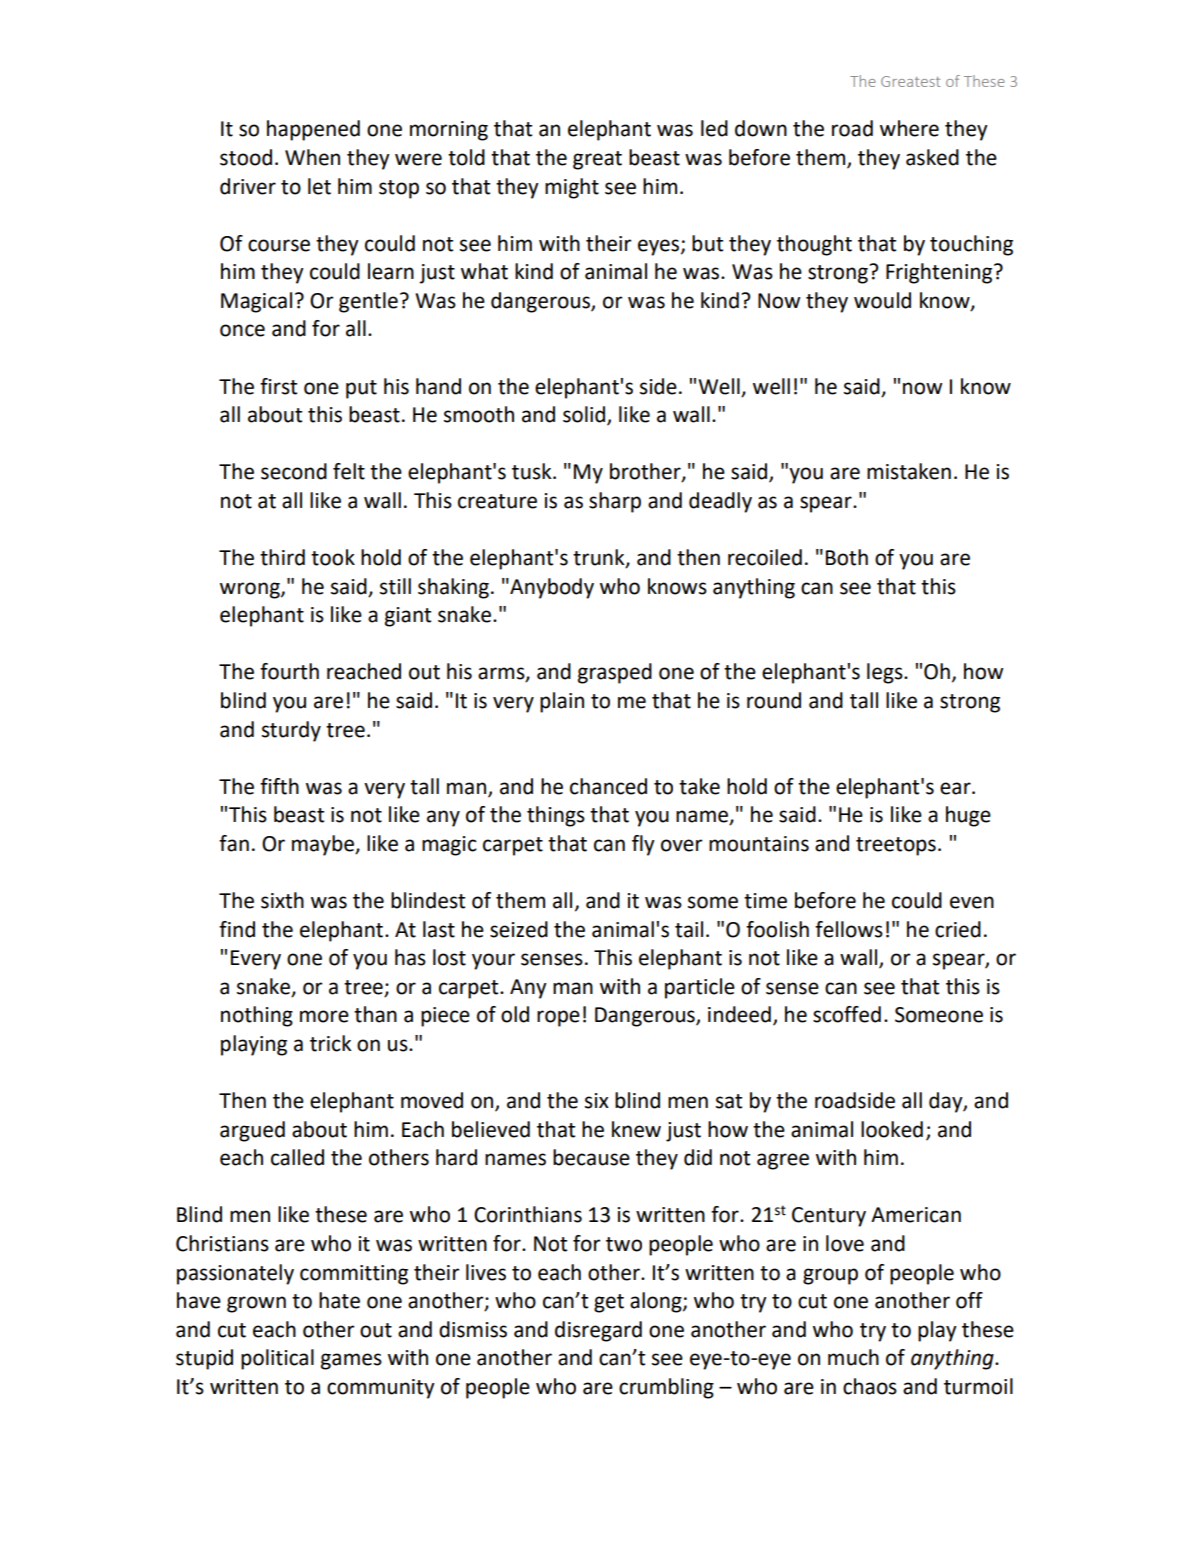 This document has height=1545, width=1194. Describe the element at coordinates (598, 1331) in the document. I see `disregard` at that location.
